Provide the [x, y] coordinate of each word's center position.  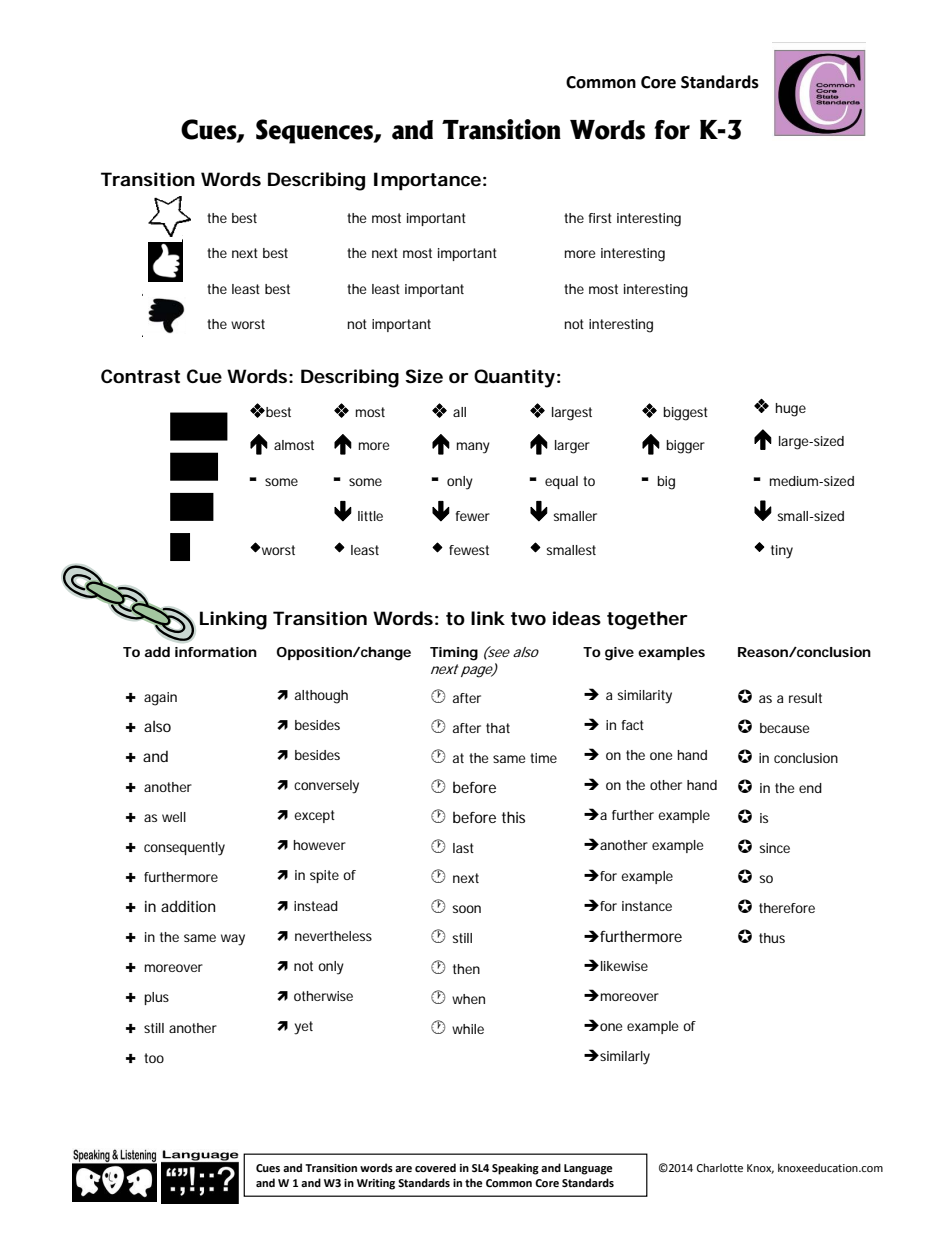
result [805, 698]
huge [791, 410]
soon [466, 909]
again [160, 699]
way [233, 940]
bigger [685, 447]
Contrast [140, 376]
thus [772, 938]
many [473, 448]
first [600, 218]
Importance [427, 181]
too [154, 1058]
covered [435, 1167]
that [498, 728]
